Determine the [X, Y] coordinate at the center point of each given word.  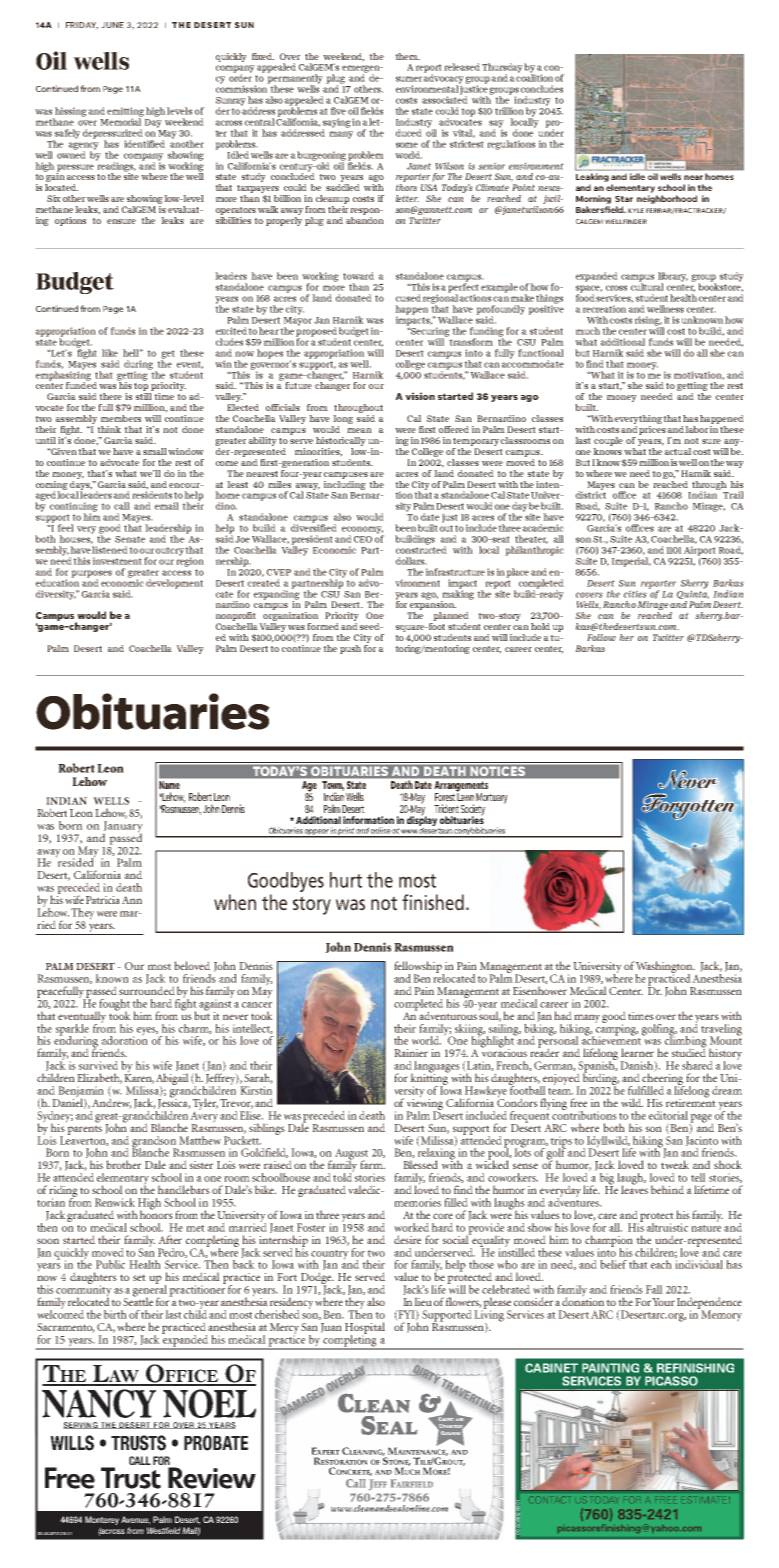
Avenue [135, 1520]
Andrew [112, 1102]
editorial [668, 1115]
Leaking [592, 177]
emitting [125, 113]
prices [652, 430]
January [123, 828]
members [121, 418]
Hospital [365, 1329]
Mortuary [492, 799]
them [407, 56]
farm [372, 1164]
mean [359, 430]
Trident [446, 808]
